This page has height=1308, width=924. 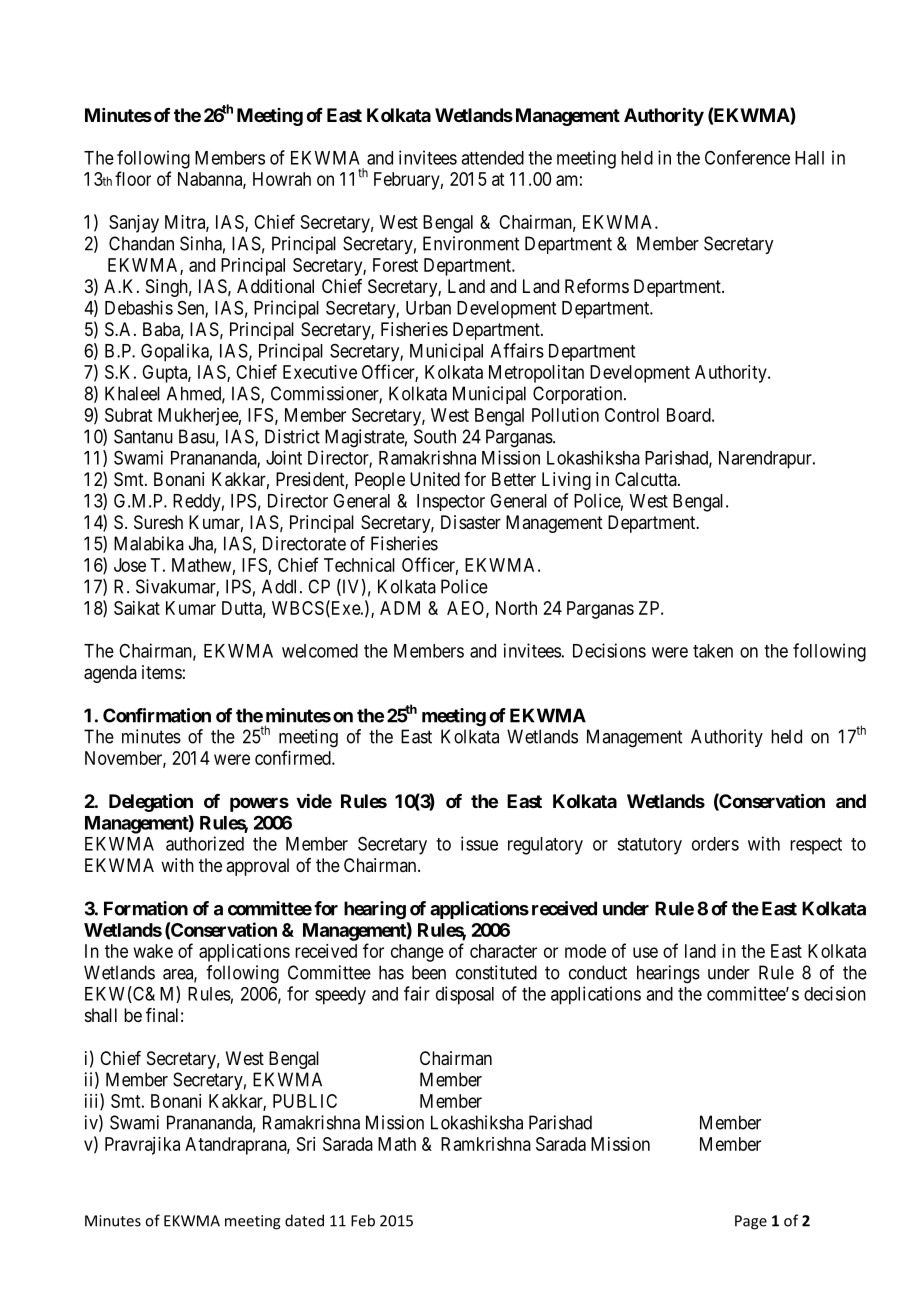 I want to click on North, so click(x=516, y=608).
